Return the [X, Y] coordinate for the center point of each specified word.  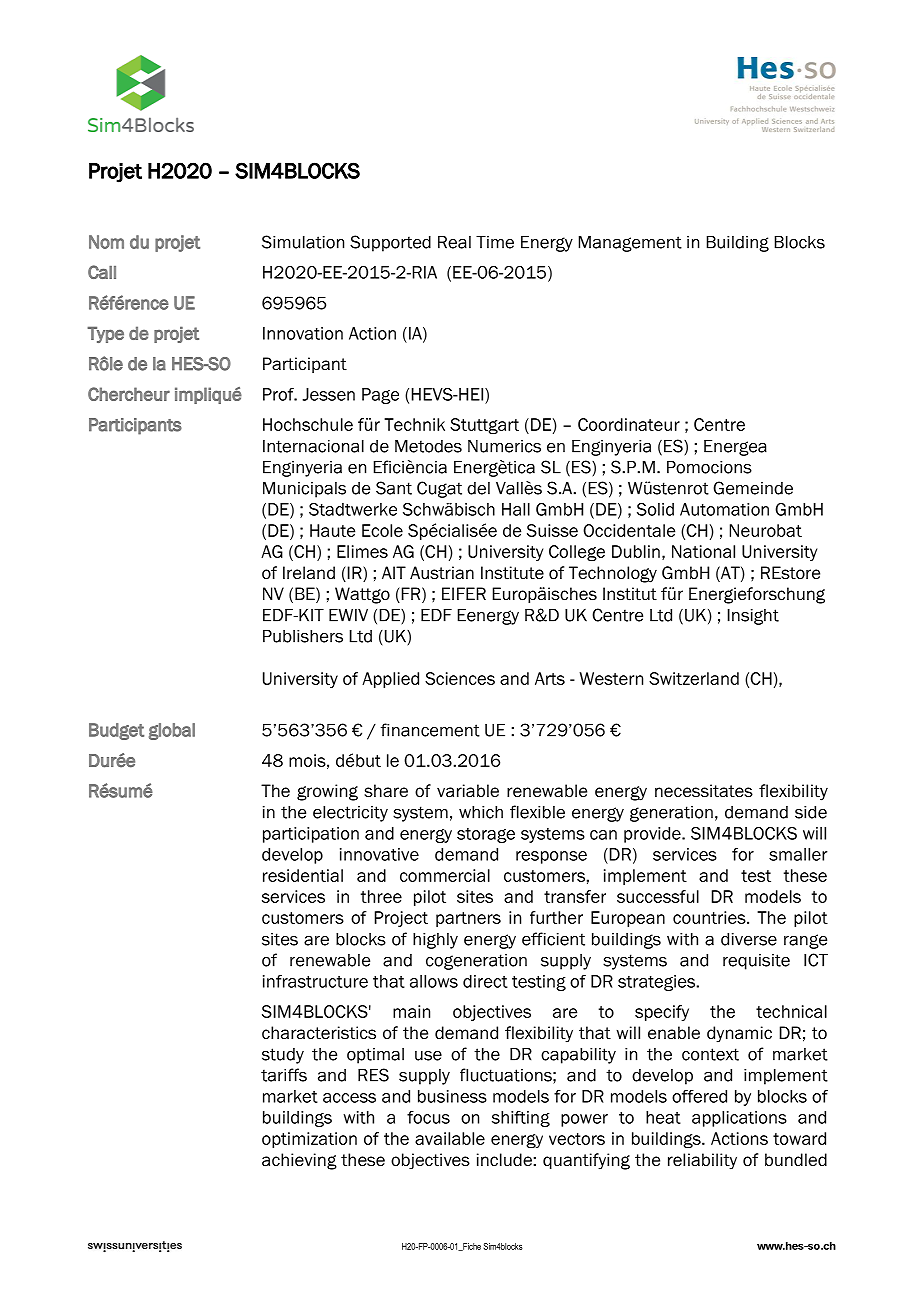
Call [102, 272]
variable [468, 791]
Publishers [303, 636]
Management [630, 244]
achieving [299, 1161]
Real [454, 242]
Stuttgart [484, 426]
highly [435, 941]
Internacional [313, 446]
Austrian [442, 573]
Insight [753, 617]
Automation [724, 509]
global [172, 731]
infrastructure [315, 981]
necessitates [704, 791]
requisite [756, 962]
